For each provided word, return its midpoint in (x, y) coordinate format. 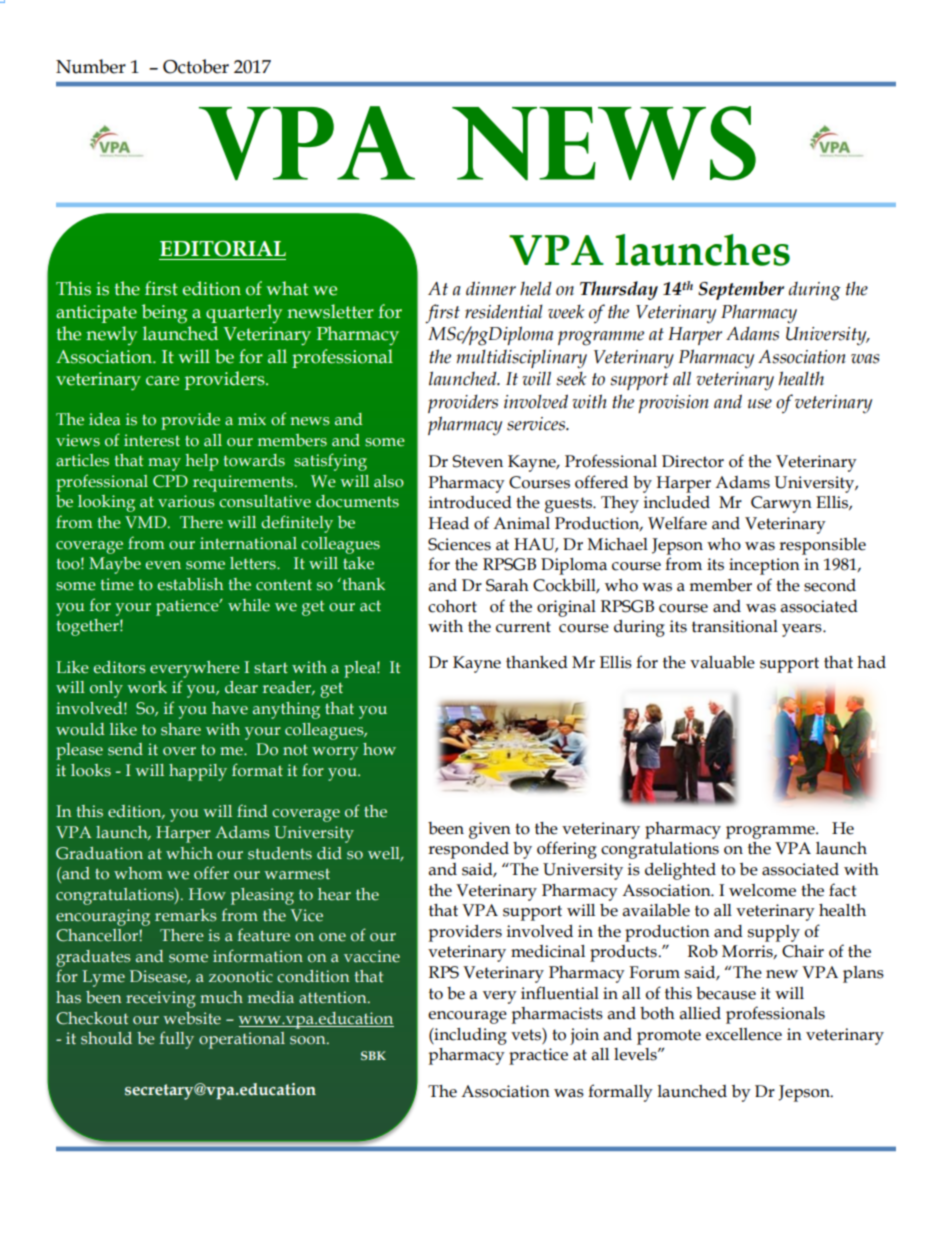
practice (538, 1056)
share (181, 729)
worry (335, 753)
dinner (491, 288)
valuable (722, 662)
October (196, 66)
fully (176, 1040)
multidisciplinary (522, 359)
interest (152, 440)
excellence (744, 1034)
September (741, 290)
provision (673, 404)
